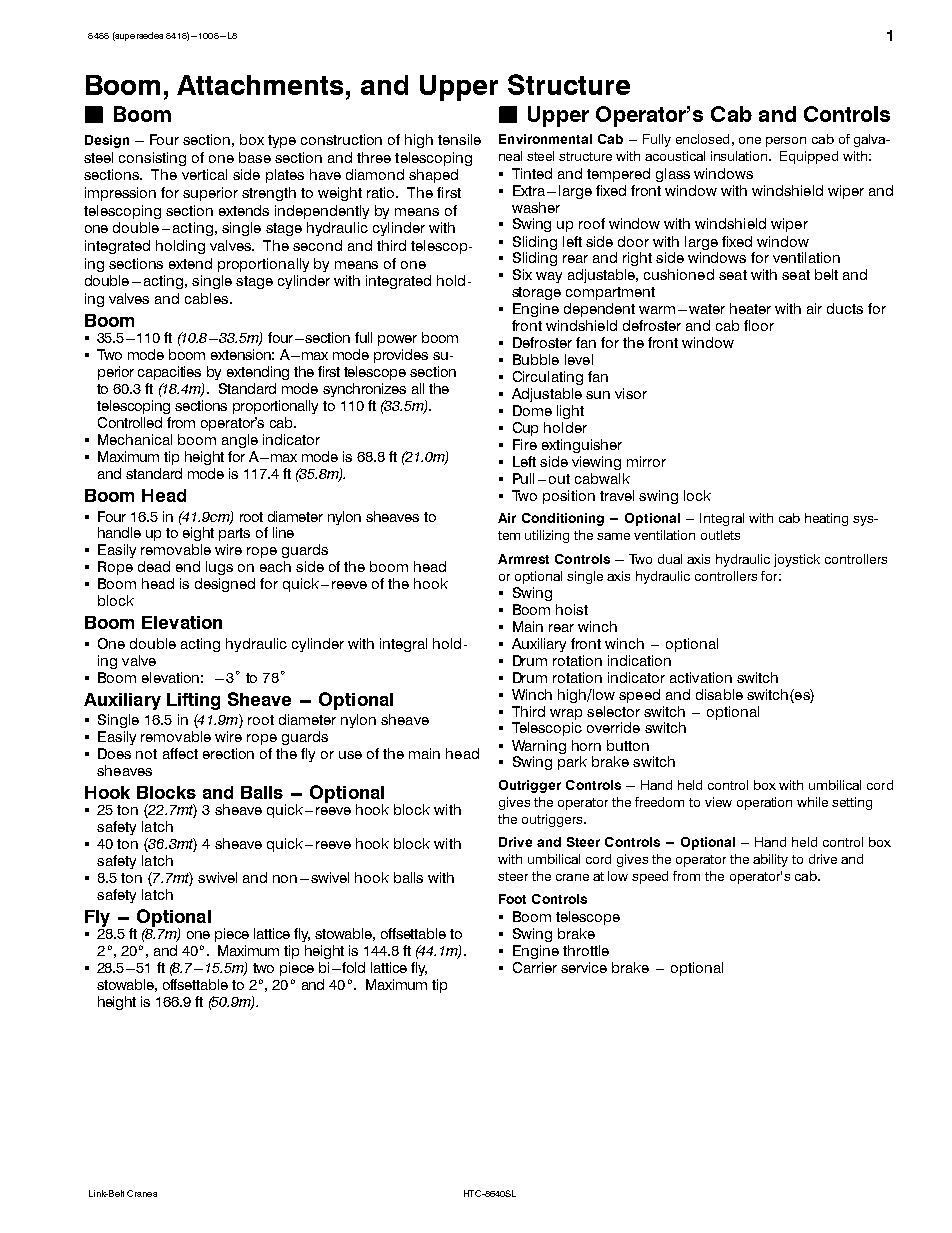 The image size is (952, 1233). Describe the element at coordinates (701, 677) in the screenshot. I see `activation` at that location.
